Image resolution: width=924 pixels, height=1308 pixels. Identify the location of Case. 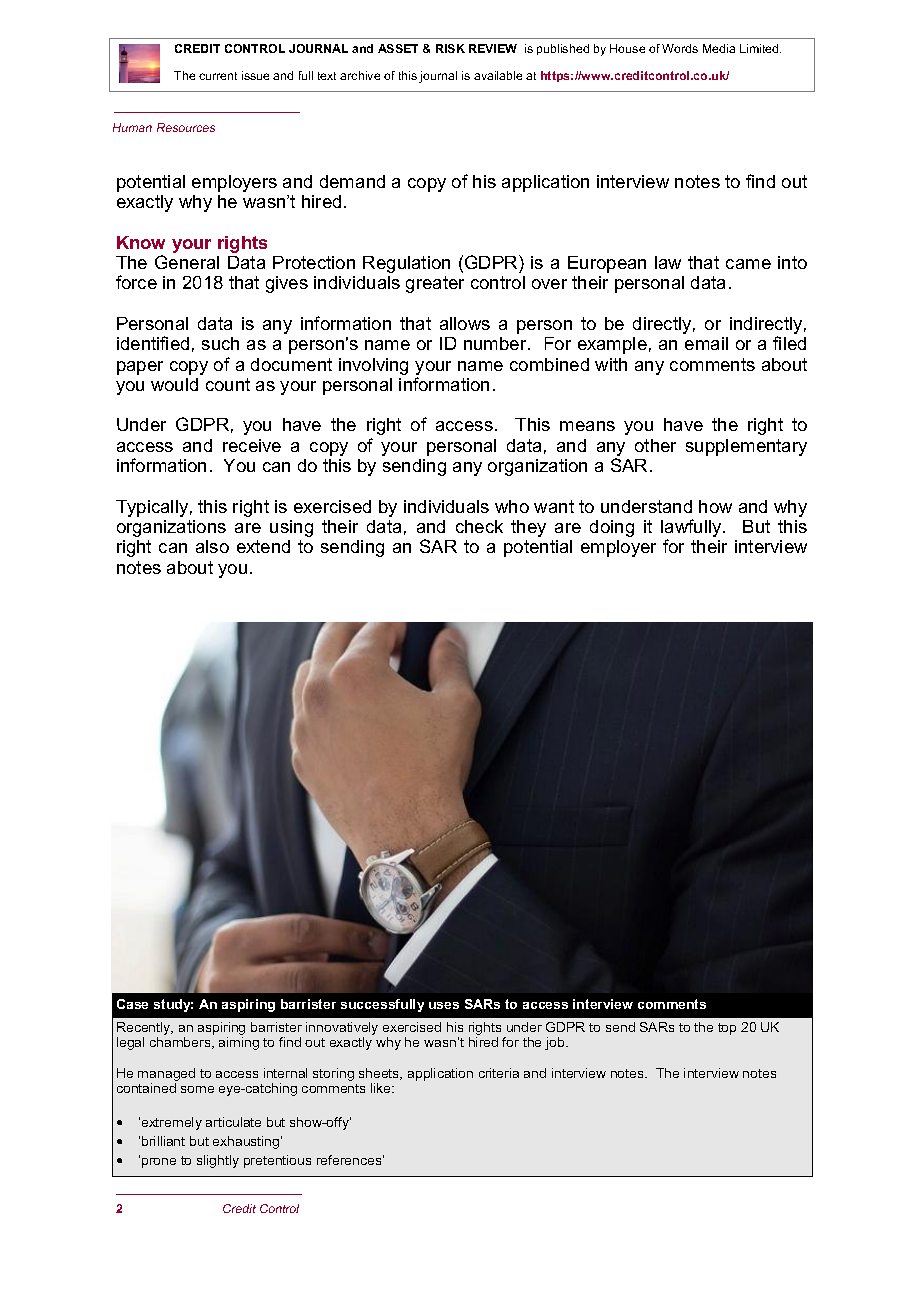
(132, 1004).
